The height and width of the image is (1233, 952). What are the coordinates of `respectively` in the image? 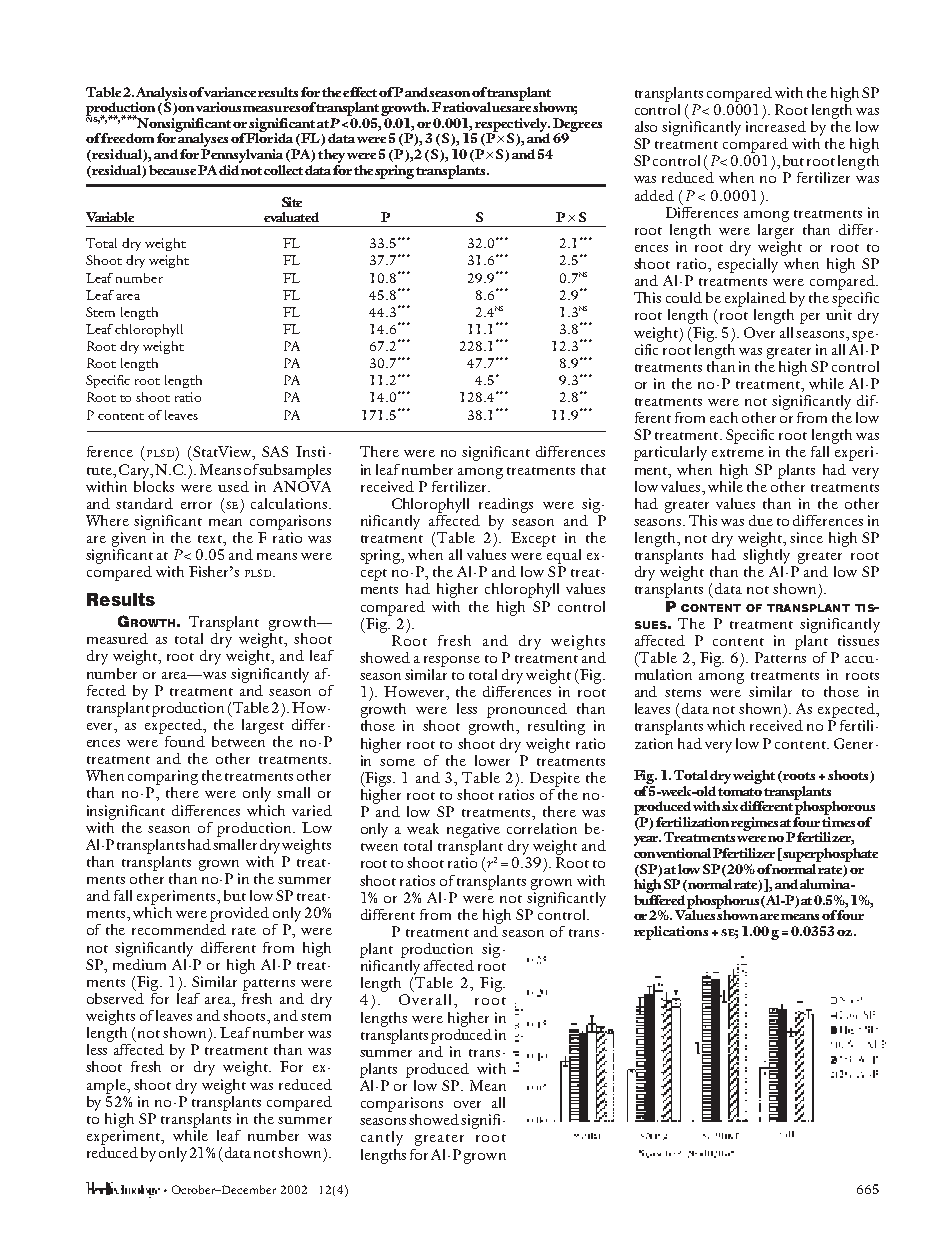 It's located at (511, 126).
